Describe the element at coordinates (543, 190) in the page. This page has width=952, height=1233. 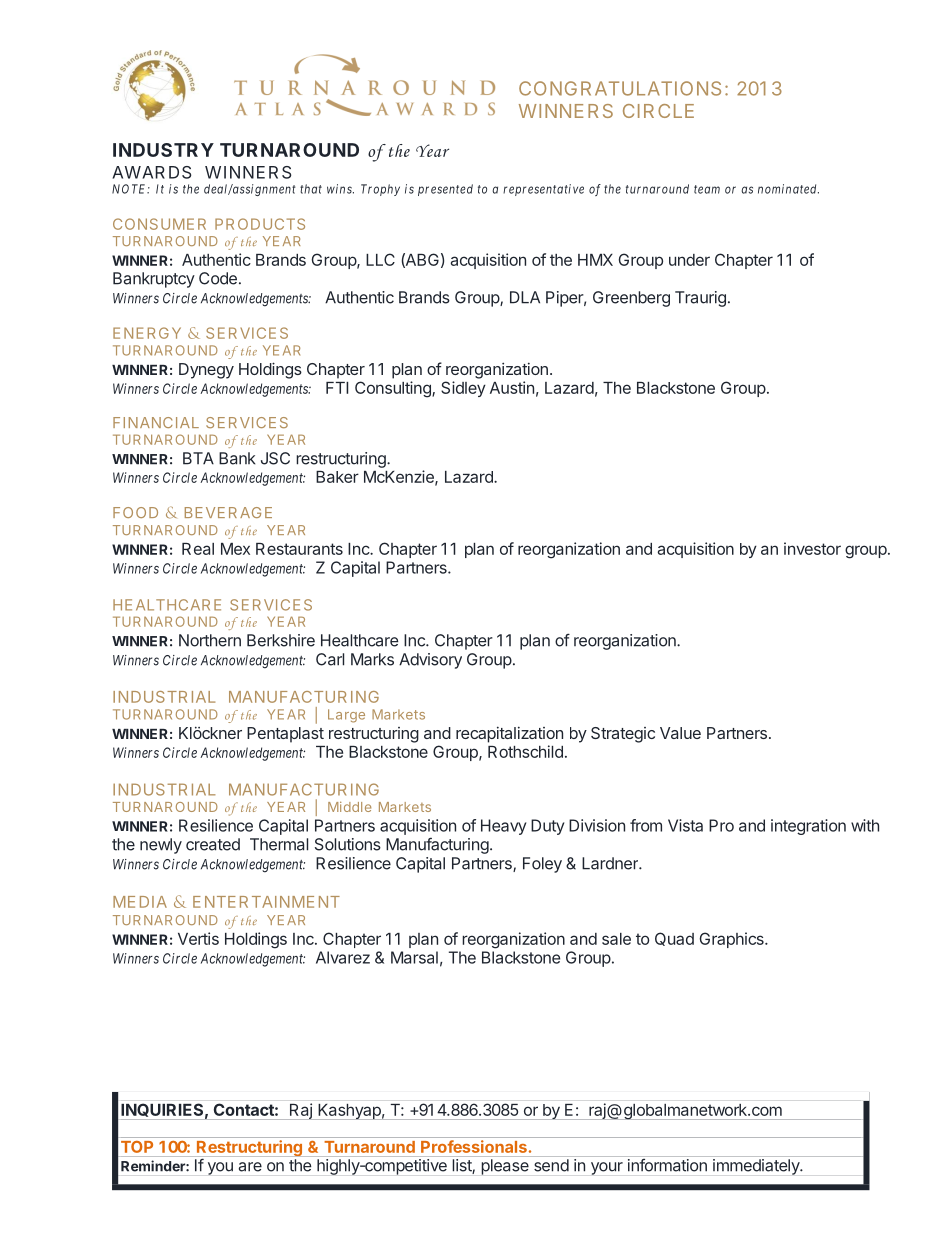
I see `representative` at that location.
